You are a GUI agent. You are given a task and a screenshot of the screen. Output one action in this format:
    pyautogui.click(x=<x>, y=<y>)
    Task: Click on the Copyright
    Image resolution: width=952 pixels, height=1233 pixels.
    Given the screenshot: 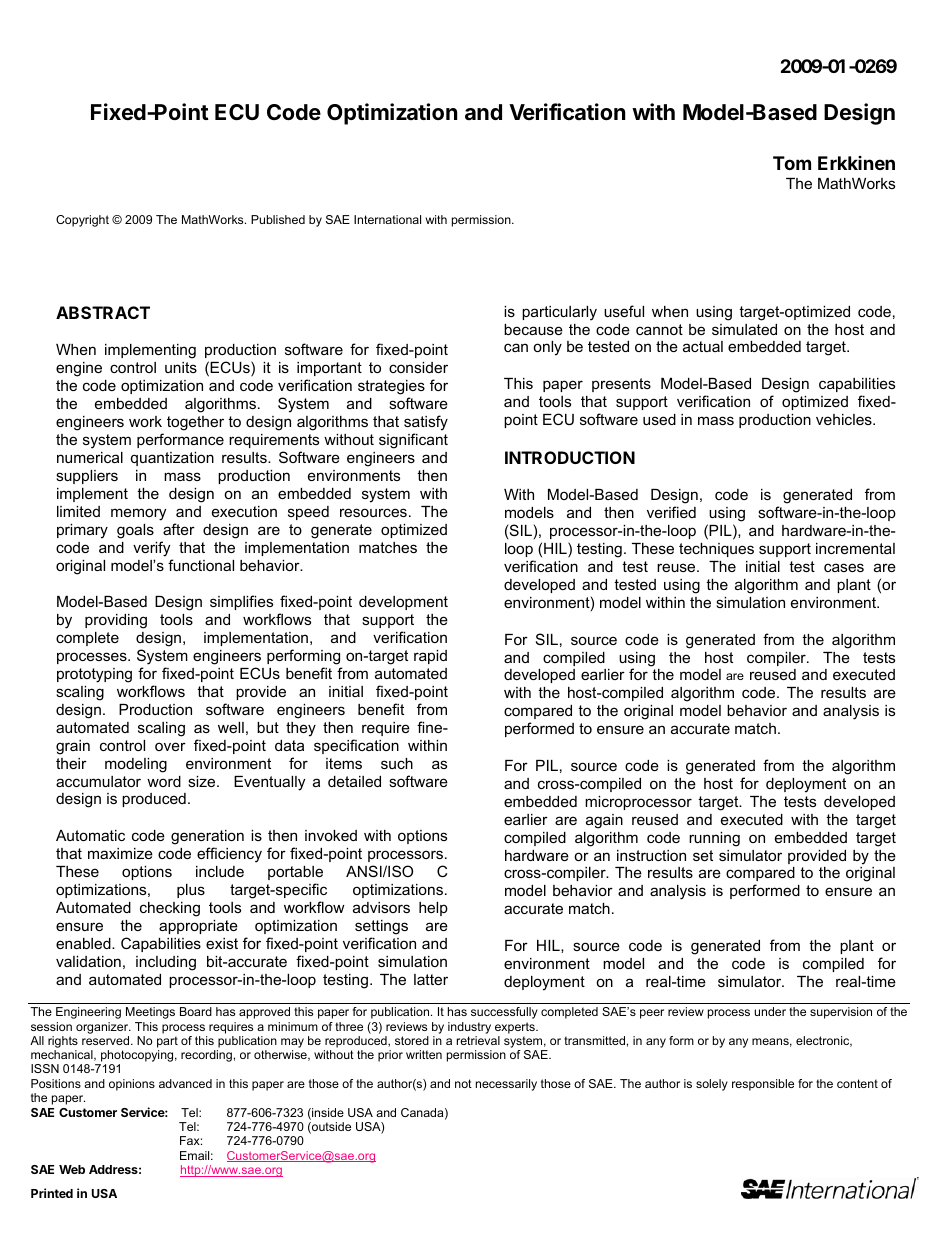 What is the action you would take?
    pyautogui.click(x=82, y=221)
